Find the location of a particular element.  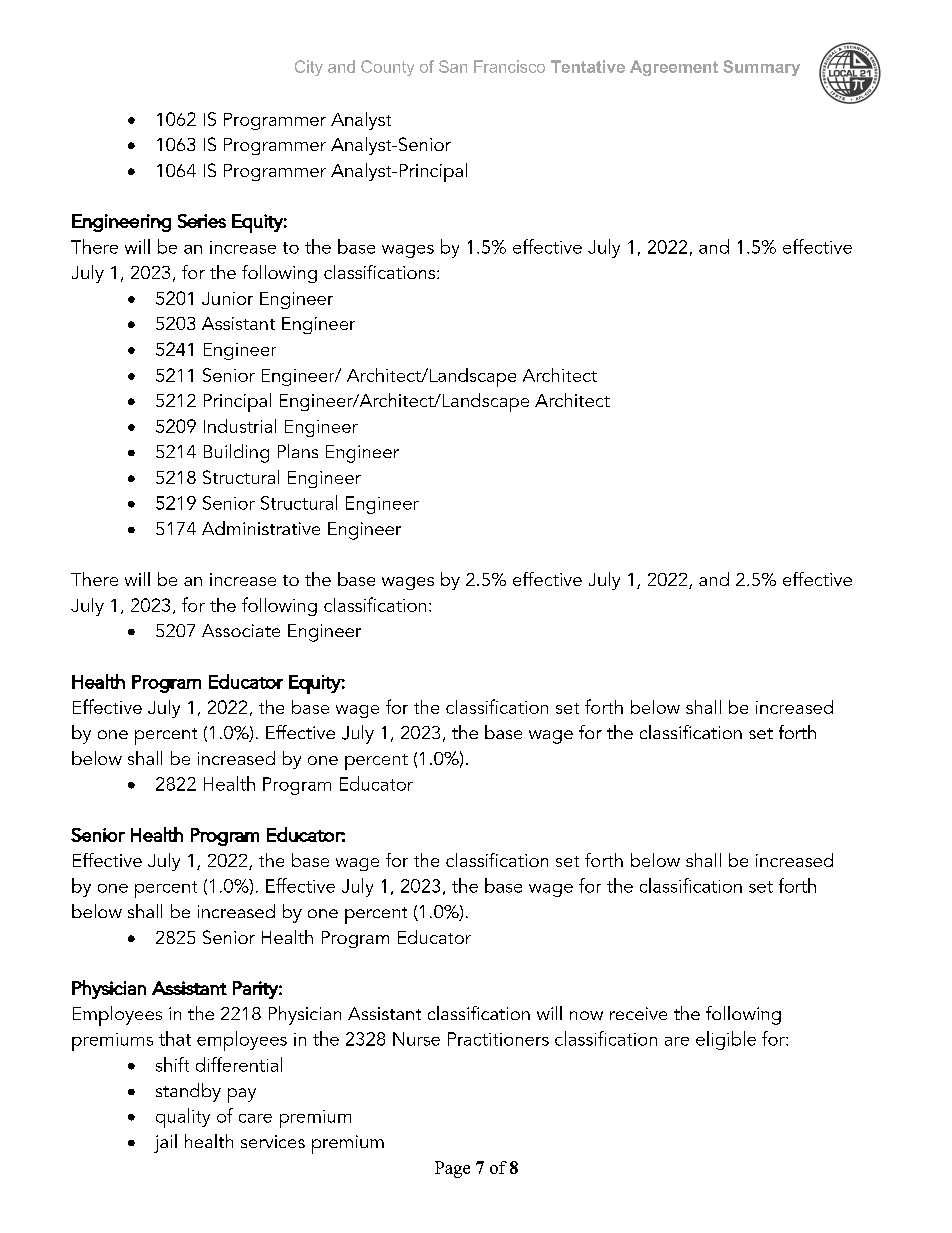

now is located at coordinates (586, 1015).
